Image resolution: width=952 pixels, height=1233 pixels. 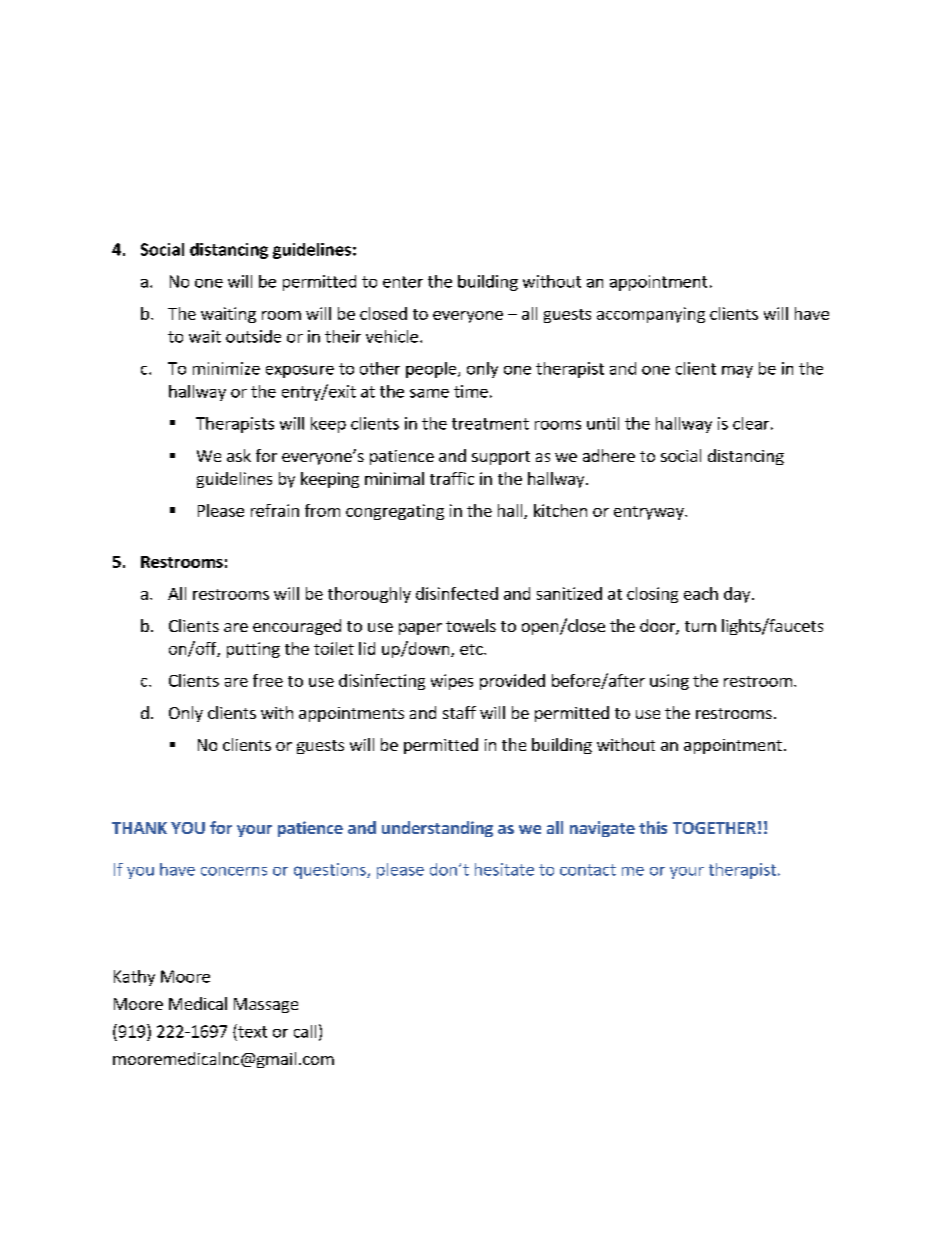 I want to click on accompanying, so click(x=651, y=315).
